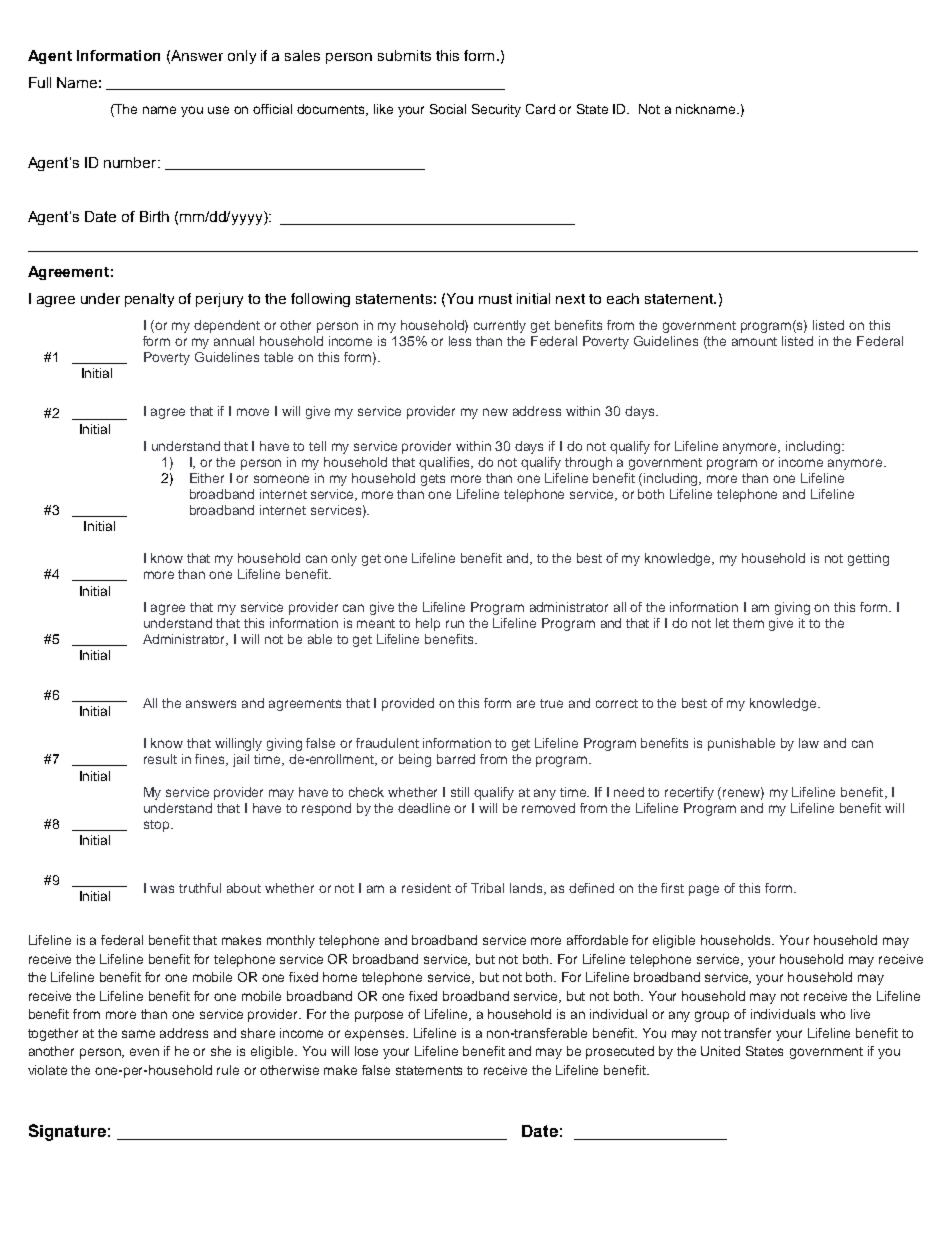  What do you see at coordinates (720, 1051) in the screenshot?
I see `United` at bounding box center [720, 1051].
